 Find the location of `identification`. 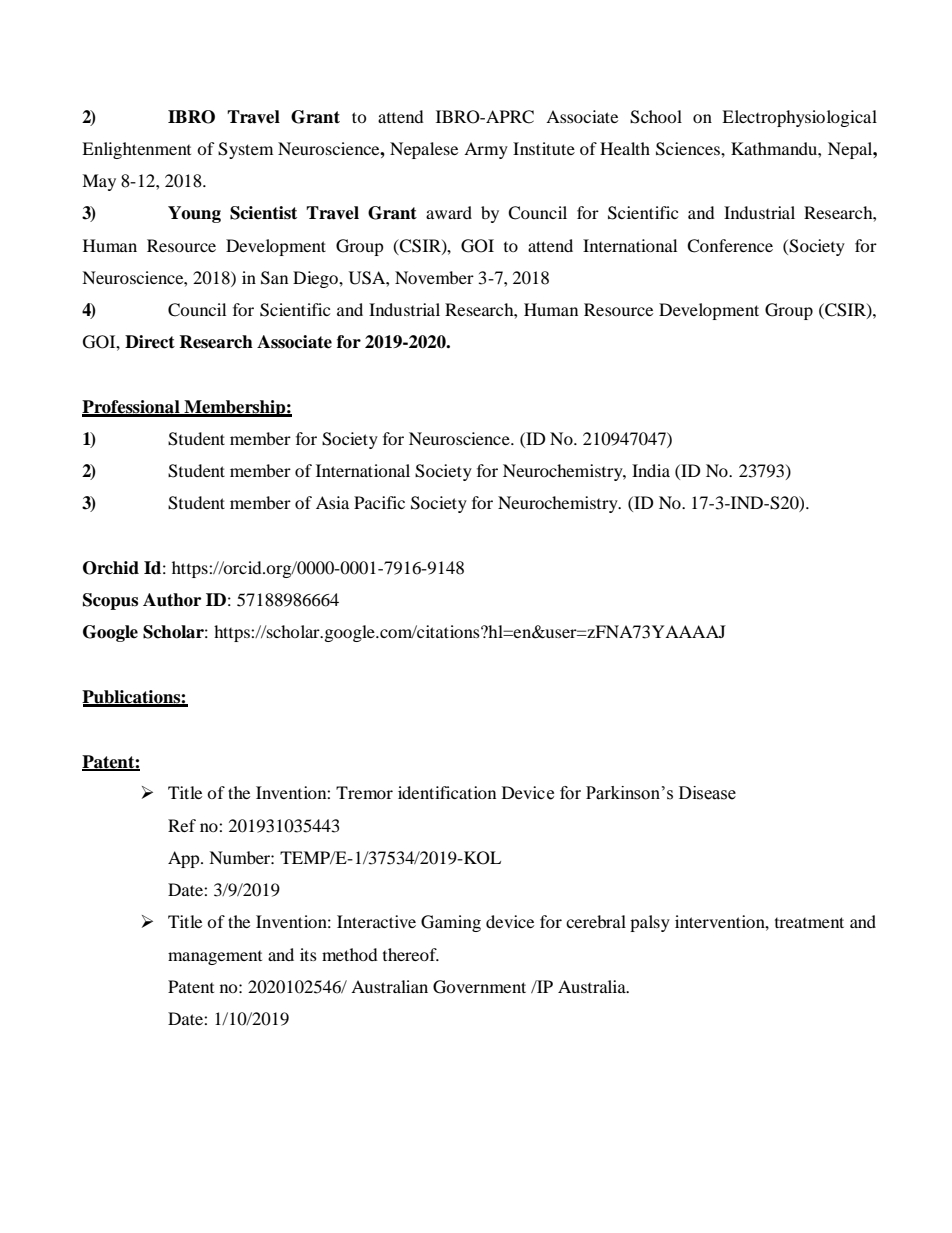

identification is located at coordinates (447, 792).
